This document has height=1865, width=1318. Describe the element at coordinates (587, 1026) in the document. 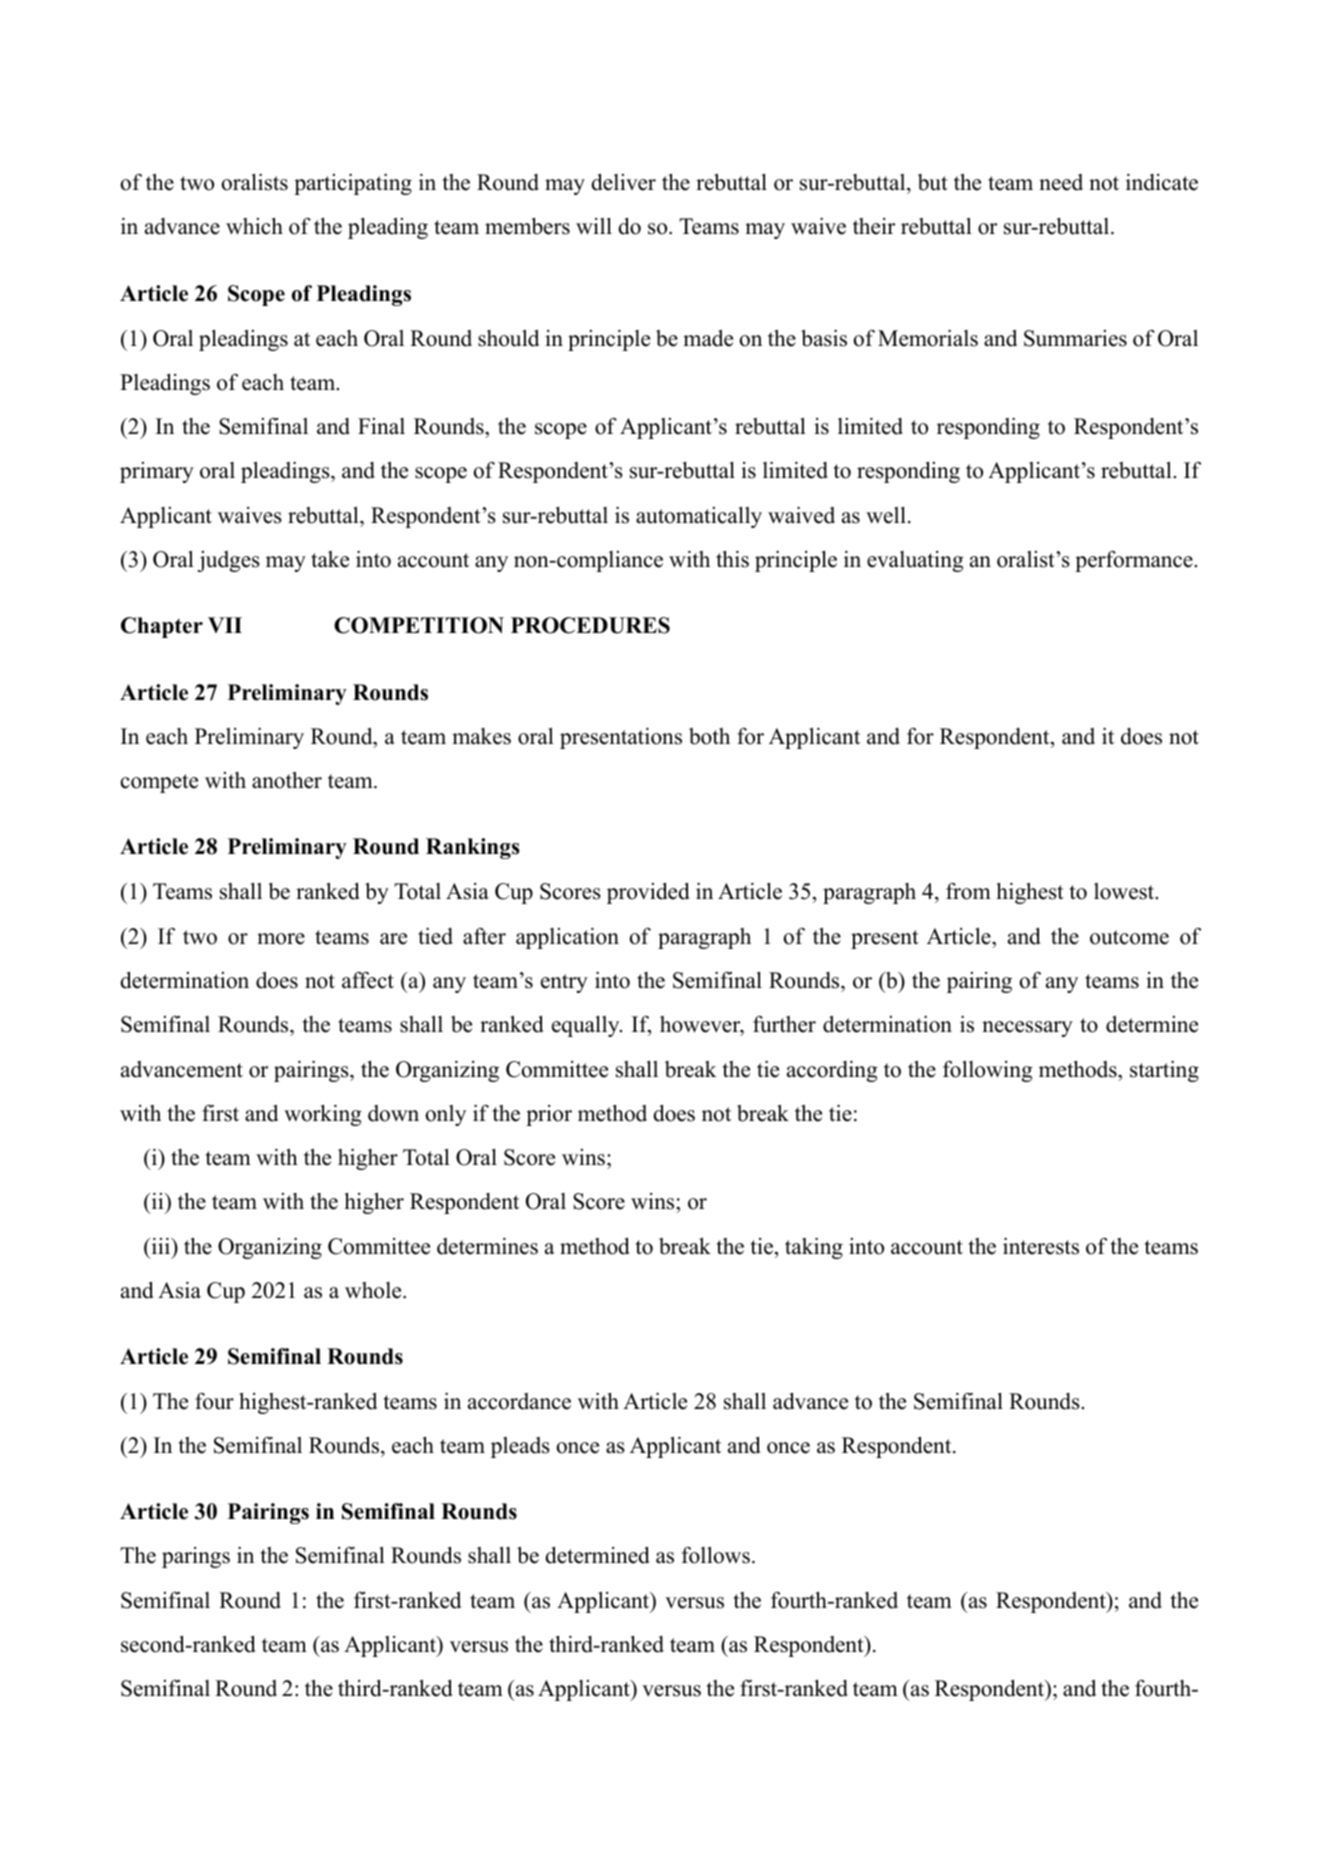

I see `equally` at that location.
